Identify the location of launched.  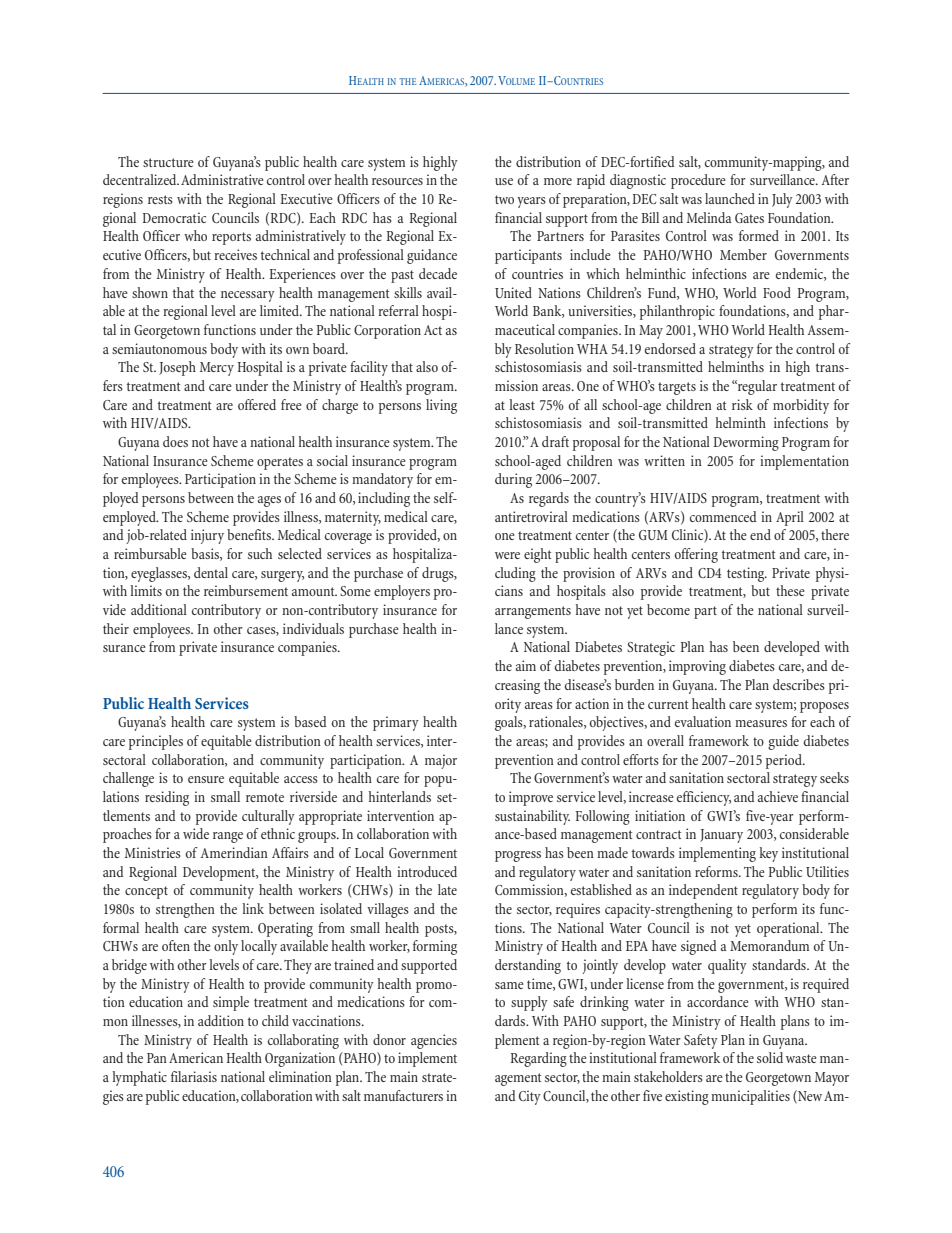
(730, 198).
